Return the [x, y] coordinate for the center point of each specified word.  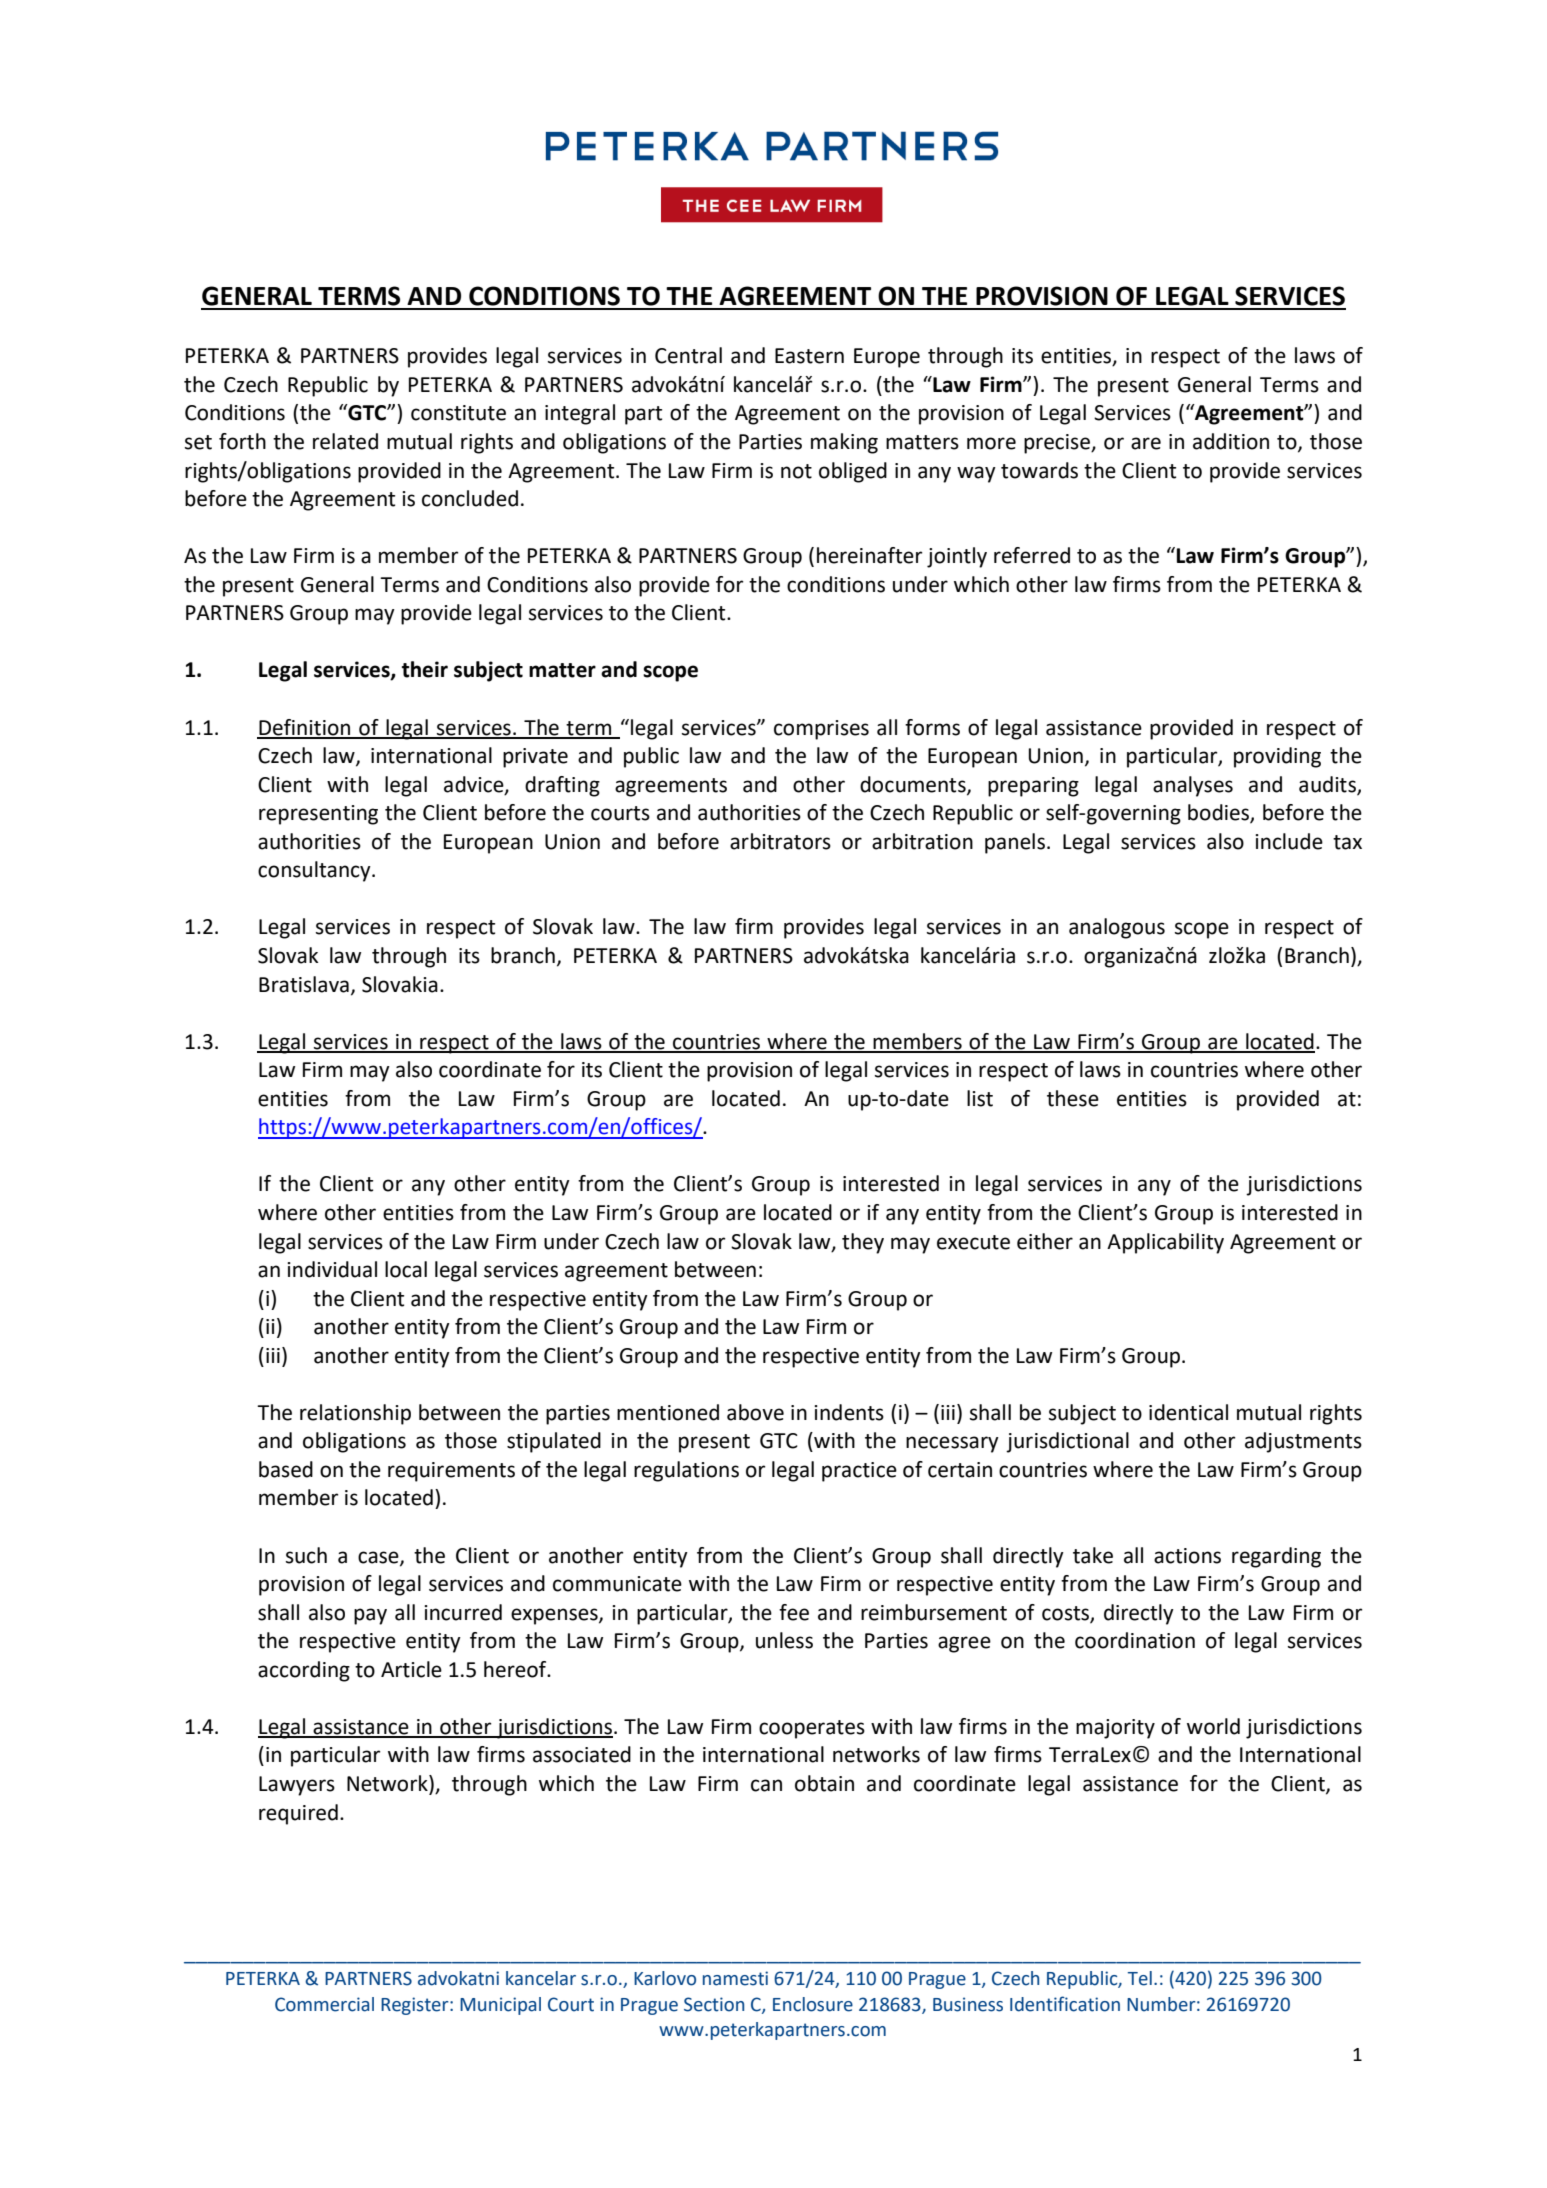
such [306, 1555]
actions [1187, 1556]
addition [1231, 441]
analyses [1193, 786]
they [863, 1243]
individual [332, 1269]
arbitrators [780, 841]
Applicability [1165, 1243]
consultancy [315, 871]
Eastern [809, 356]
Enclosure [813, 2004]
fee [794, 1612]
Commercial [324, 2004]
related [345, 441]
